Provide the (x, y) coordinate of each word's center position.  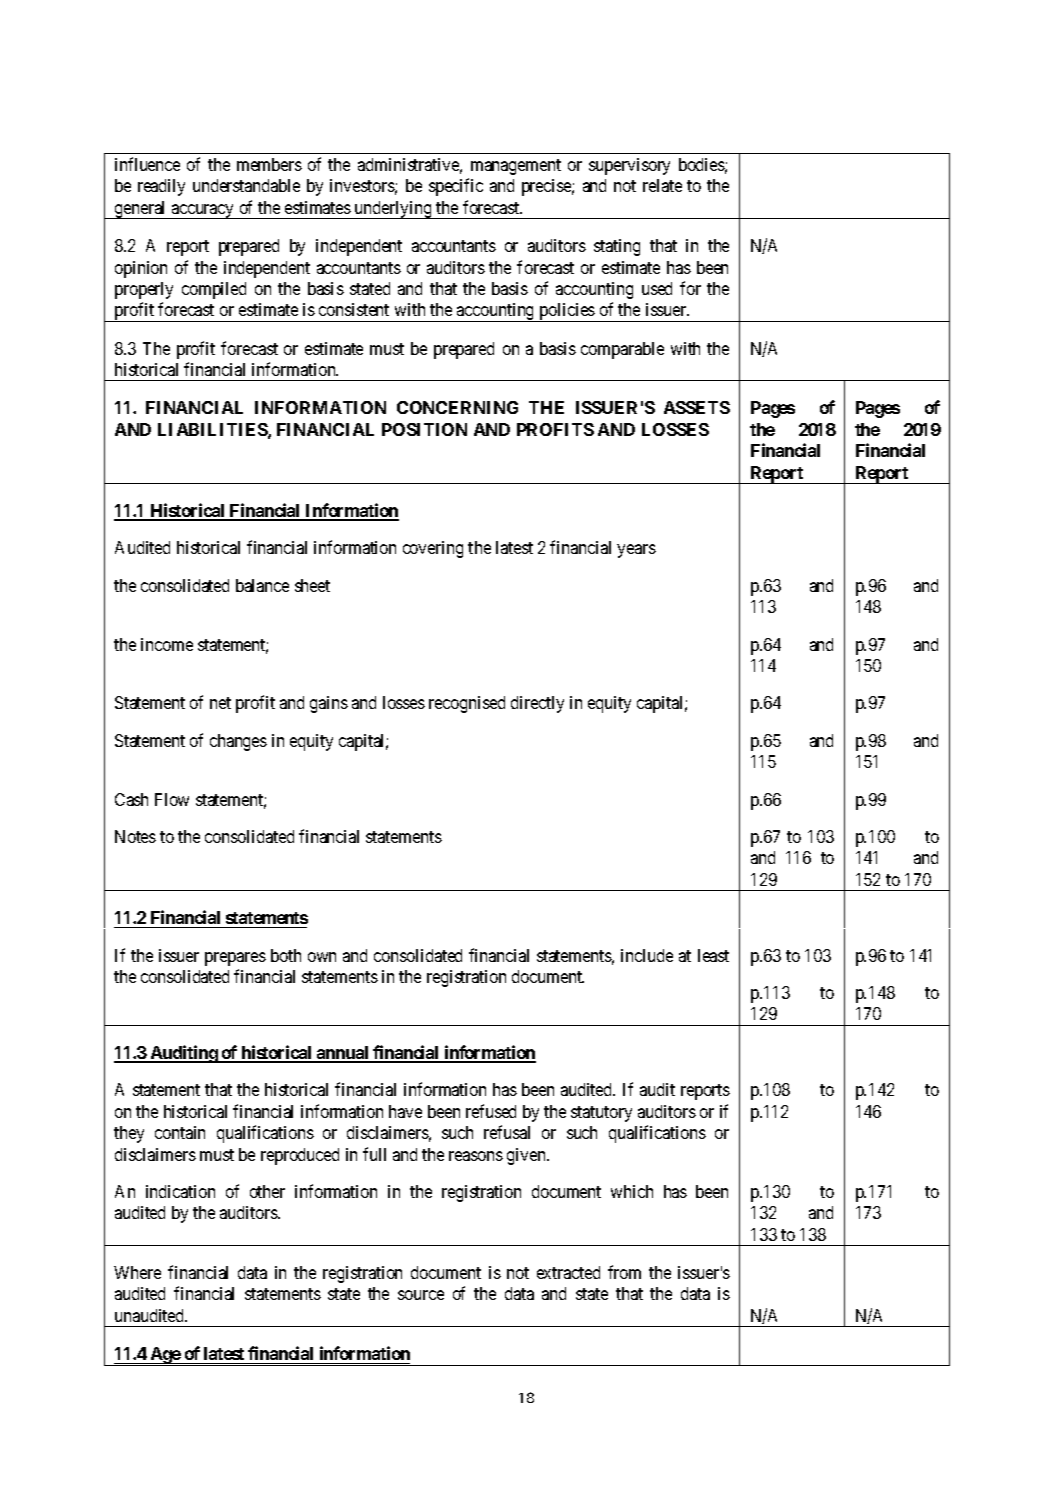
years (636, 551)
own (322, 957)
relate (662, 185)
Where (137, 1272)
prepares (235, 959)
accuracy (203, 211)
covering (433, 549)
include (647, 955)
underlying (393, 210)
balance (262, 585)
